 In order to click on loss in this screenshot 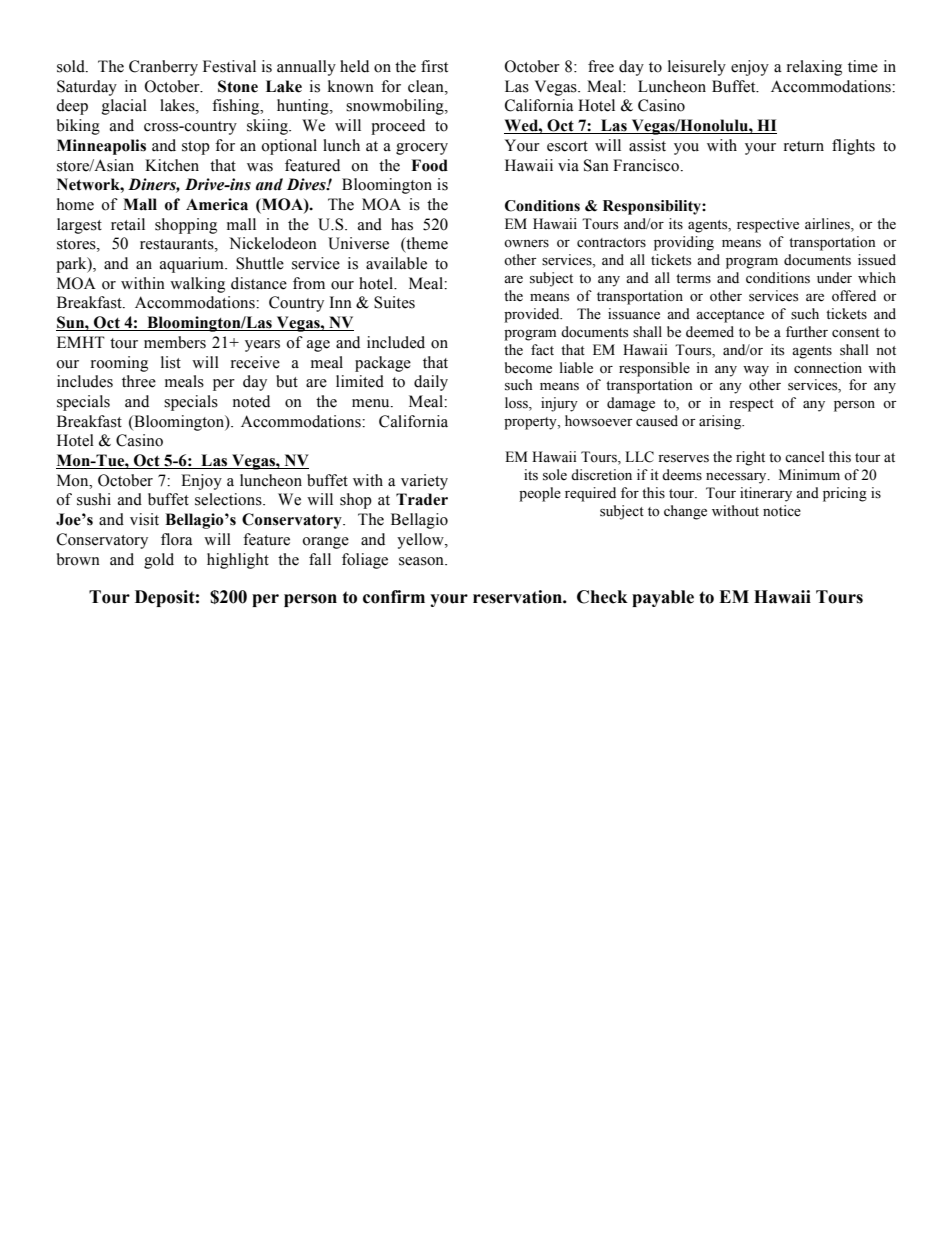, I will do `click(517, 404)`.
